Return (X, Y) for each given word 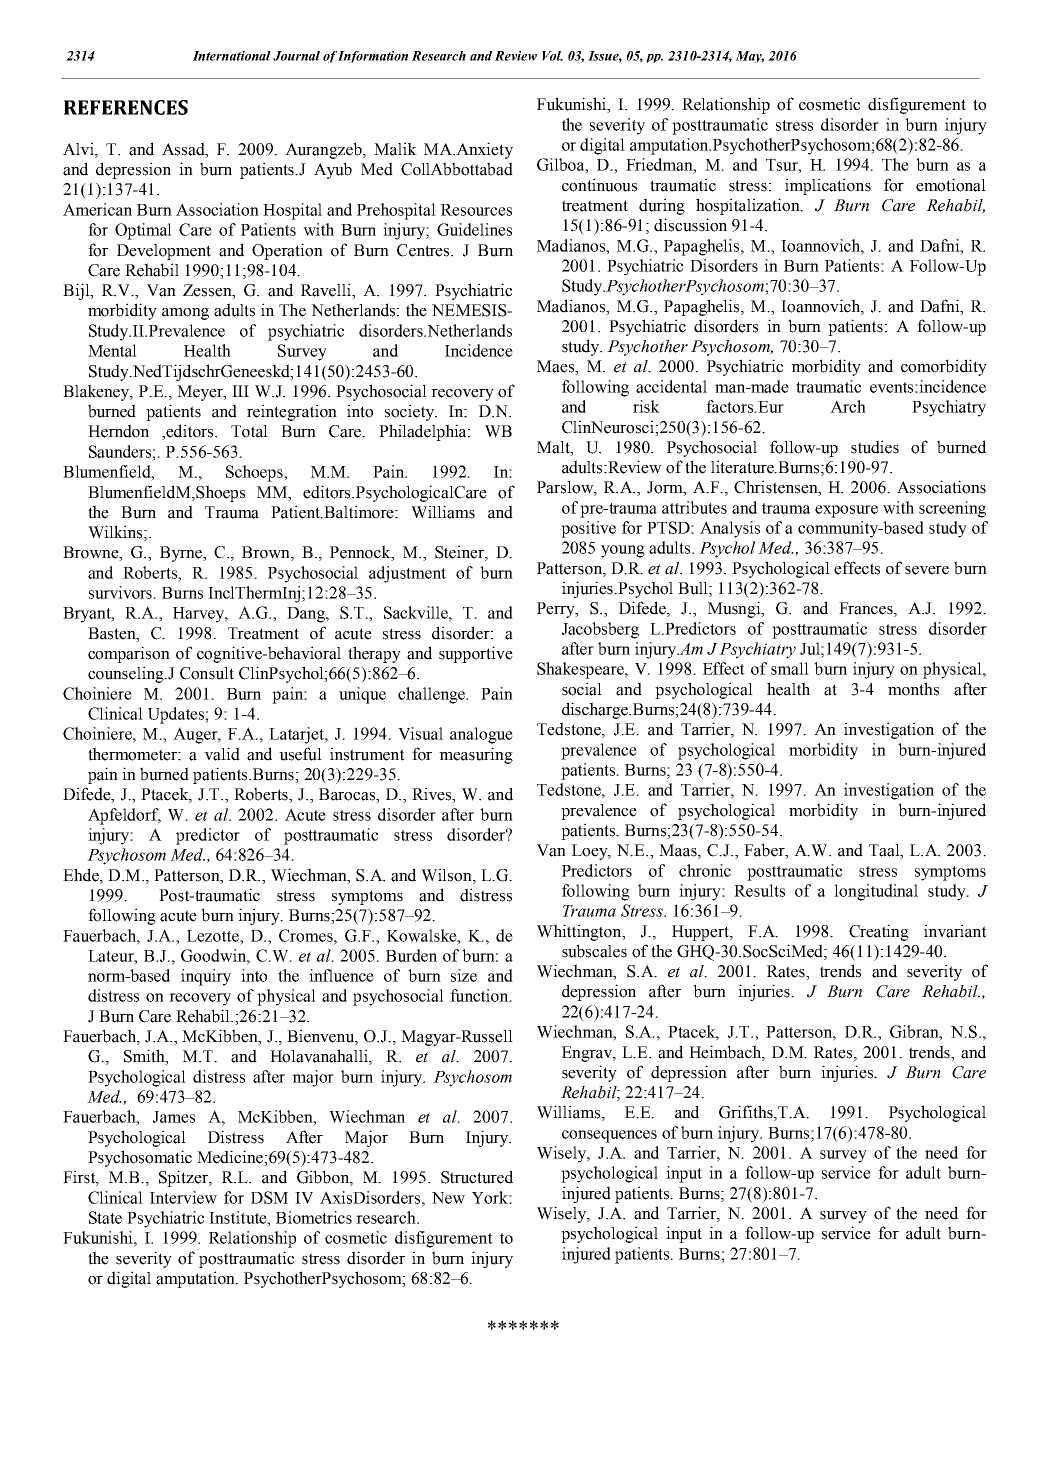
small (790, 668)
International (232, 56)
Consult (207, 673)
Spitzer (184, 1178)
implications (828, 186)
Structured (477, 1177)
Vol (552, 56)
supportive (476, 654)
